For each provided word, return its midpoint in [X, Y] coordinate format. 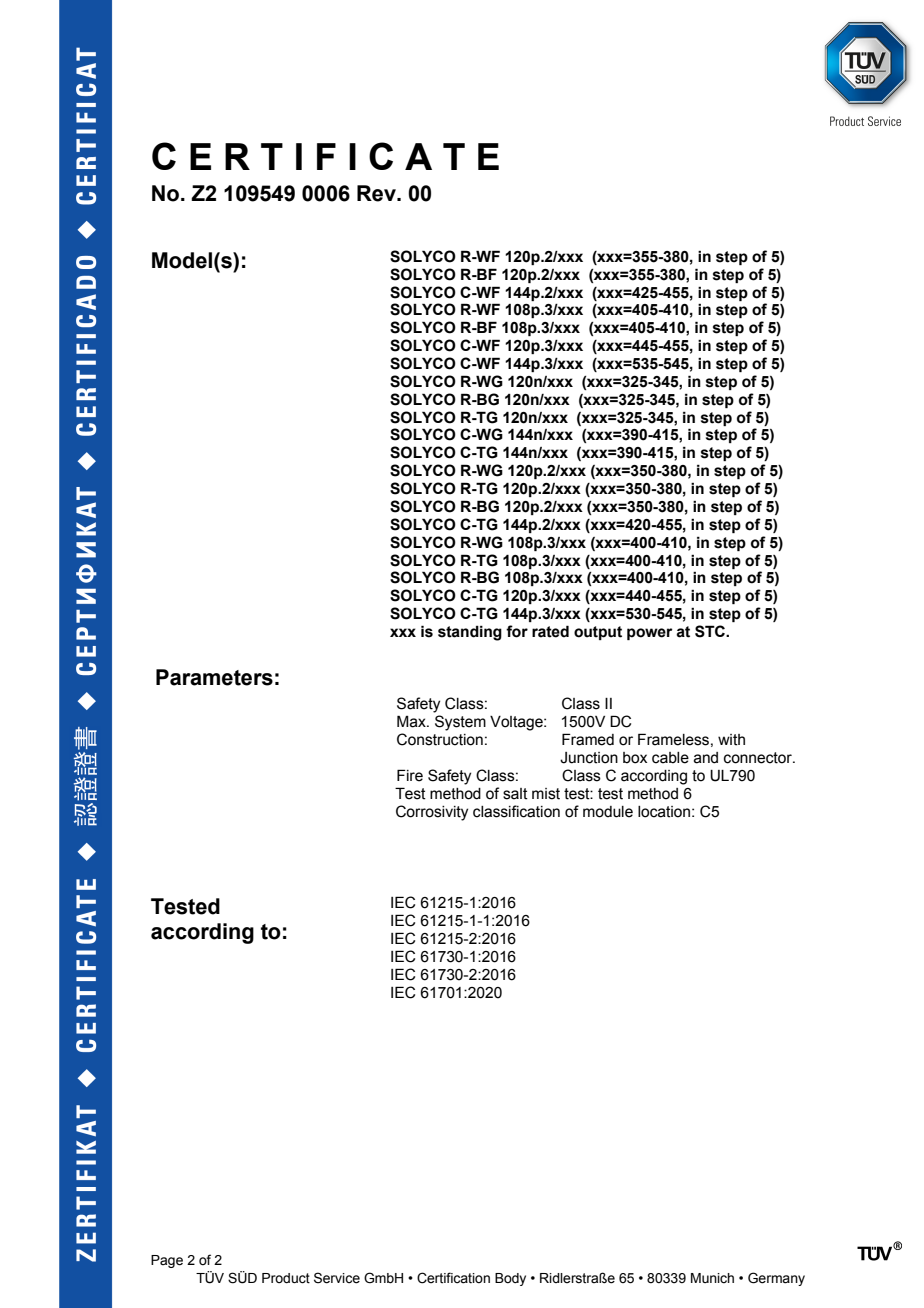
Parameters [214, 677]
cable [670, 758]
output [598, 633]
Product [286, 1278]
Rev [377, 193]
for [517, 631]
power [650, 634]
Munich [712, 1278]
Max [412, 721]
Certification [453, 1278]
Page [167, 1261]
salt [515, 794]
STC [711, 631]
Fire [410, 775]
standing [470, 633]
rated [550, 631]
